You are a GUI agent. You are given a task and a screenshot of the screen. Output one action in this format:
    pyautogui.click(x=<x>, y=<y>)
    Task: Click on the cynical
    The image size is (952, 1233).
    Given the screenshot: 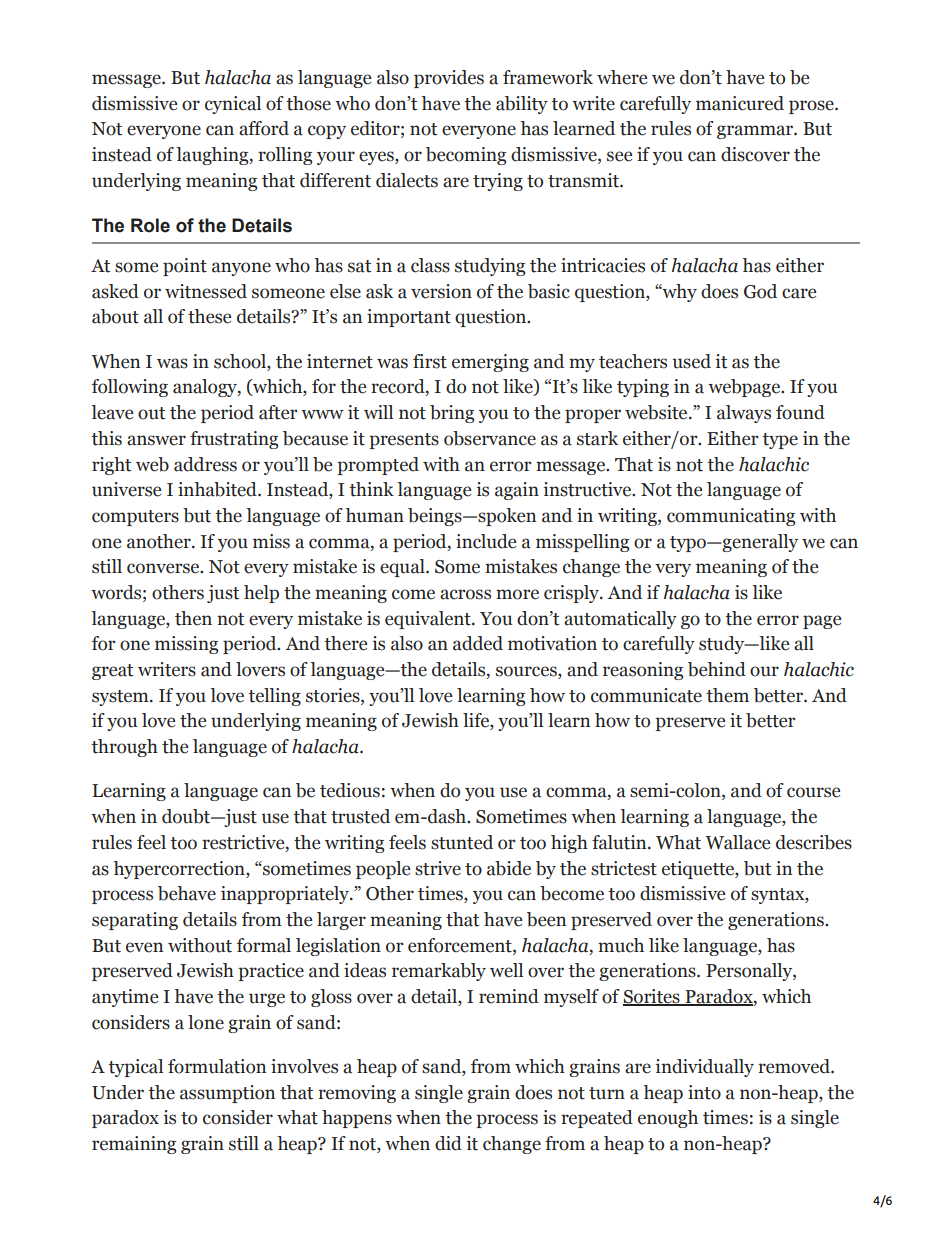 What is the action you would take?
    pyautogui.click(x=233, y=105)
